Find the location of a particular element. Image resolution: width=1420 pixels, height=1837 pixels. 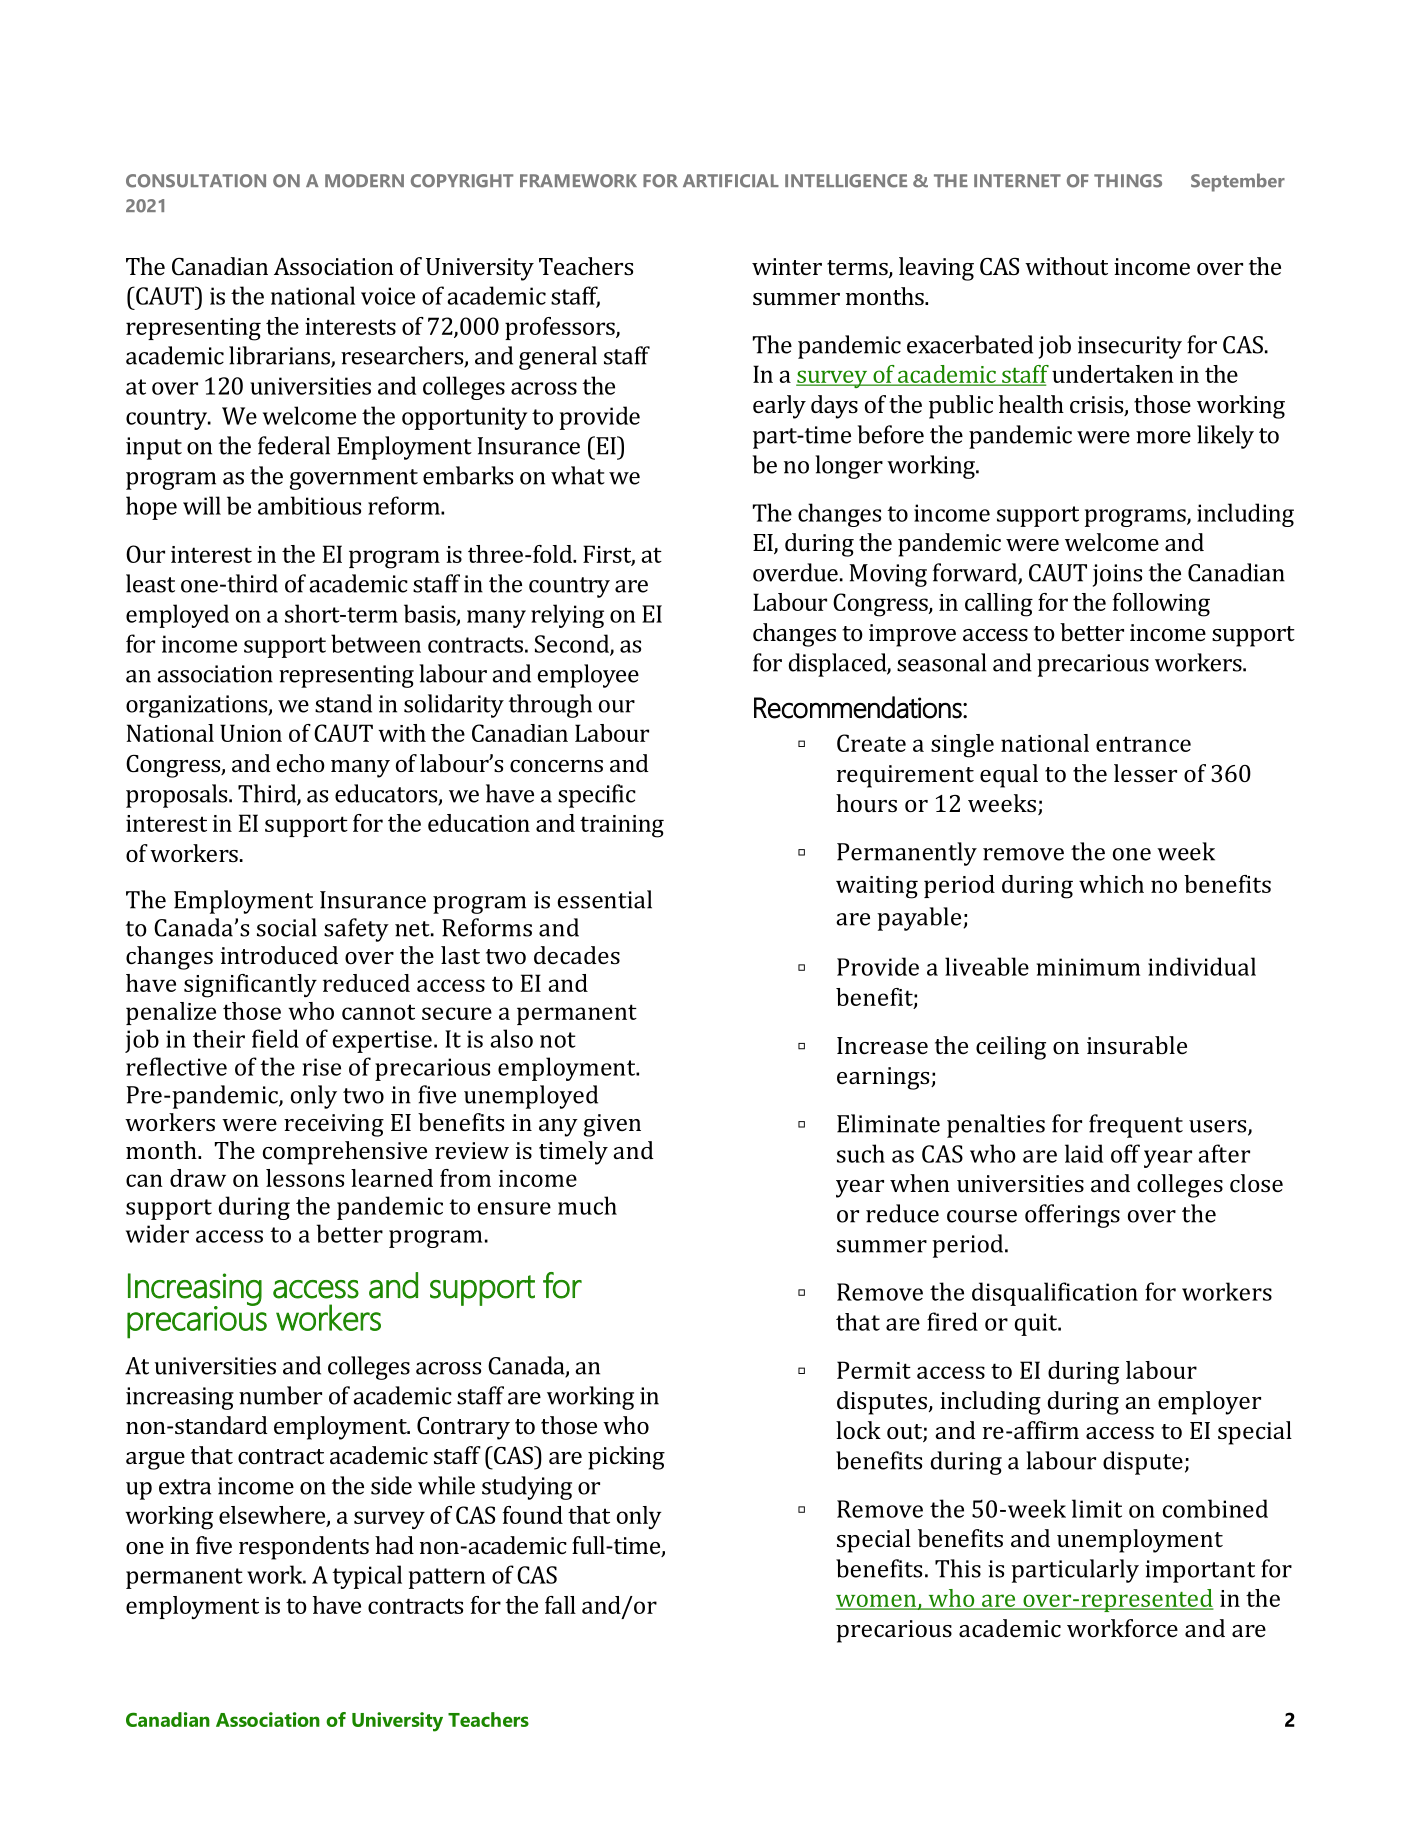

disqualification is located at coordinates (1055, 1294).
